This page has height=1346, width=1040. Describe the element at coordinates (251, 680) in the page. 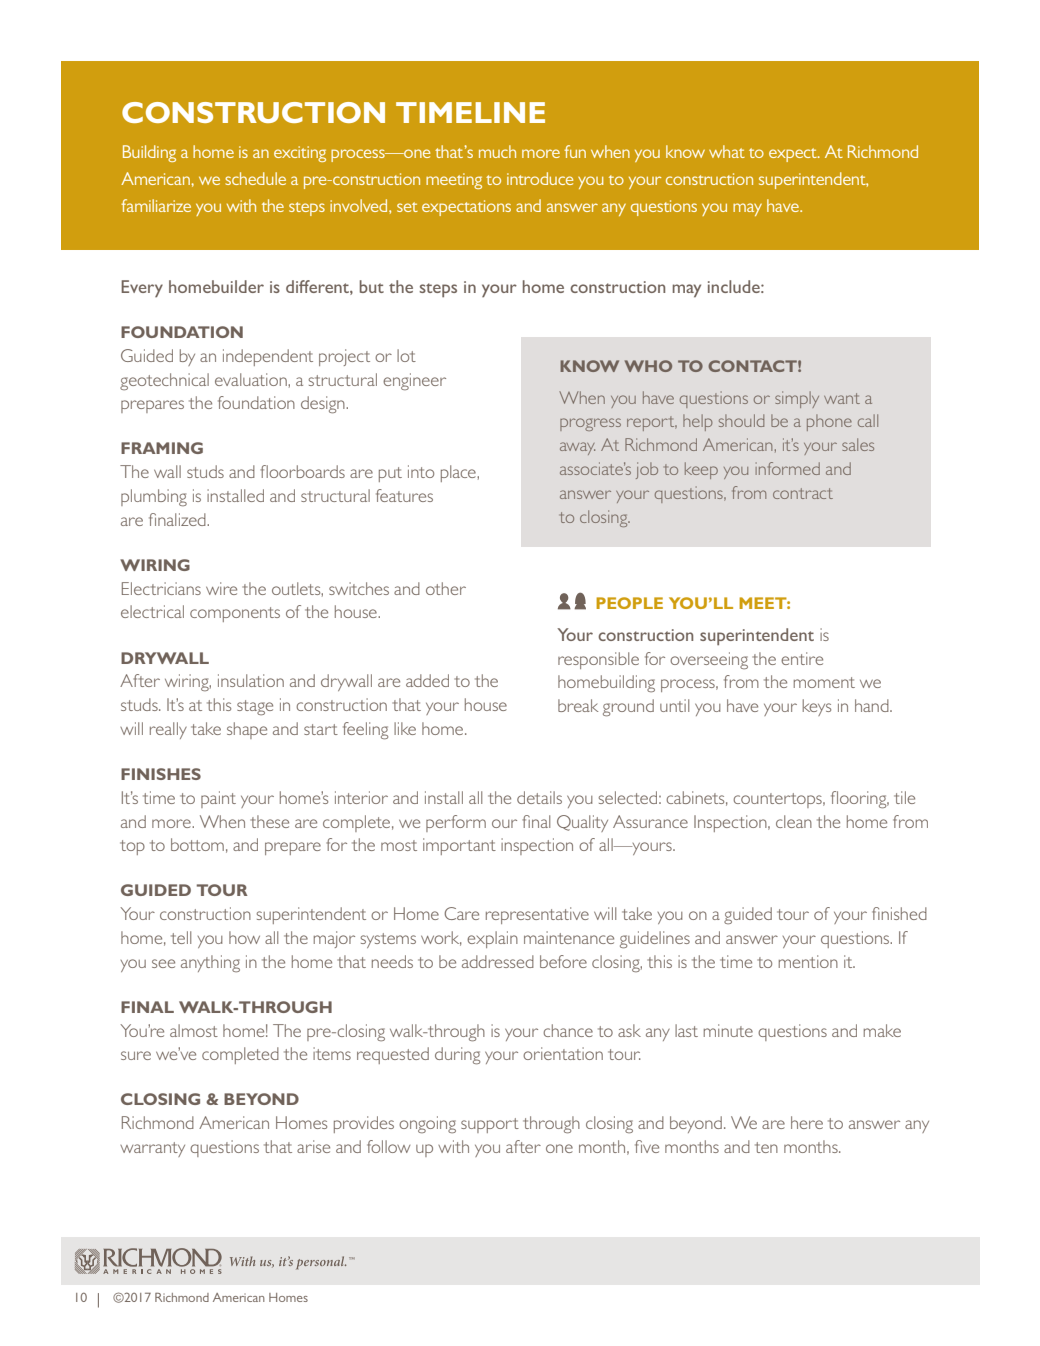

I see `insulation` at that location.
